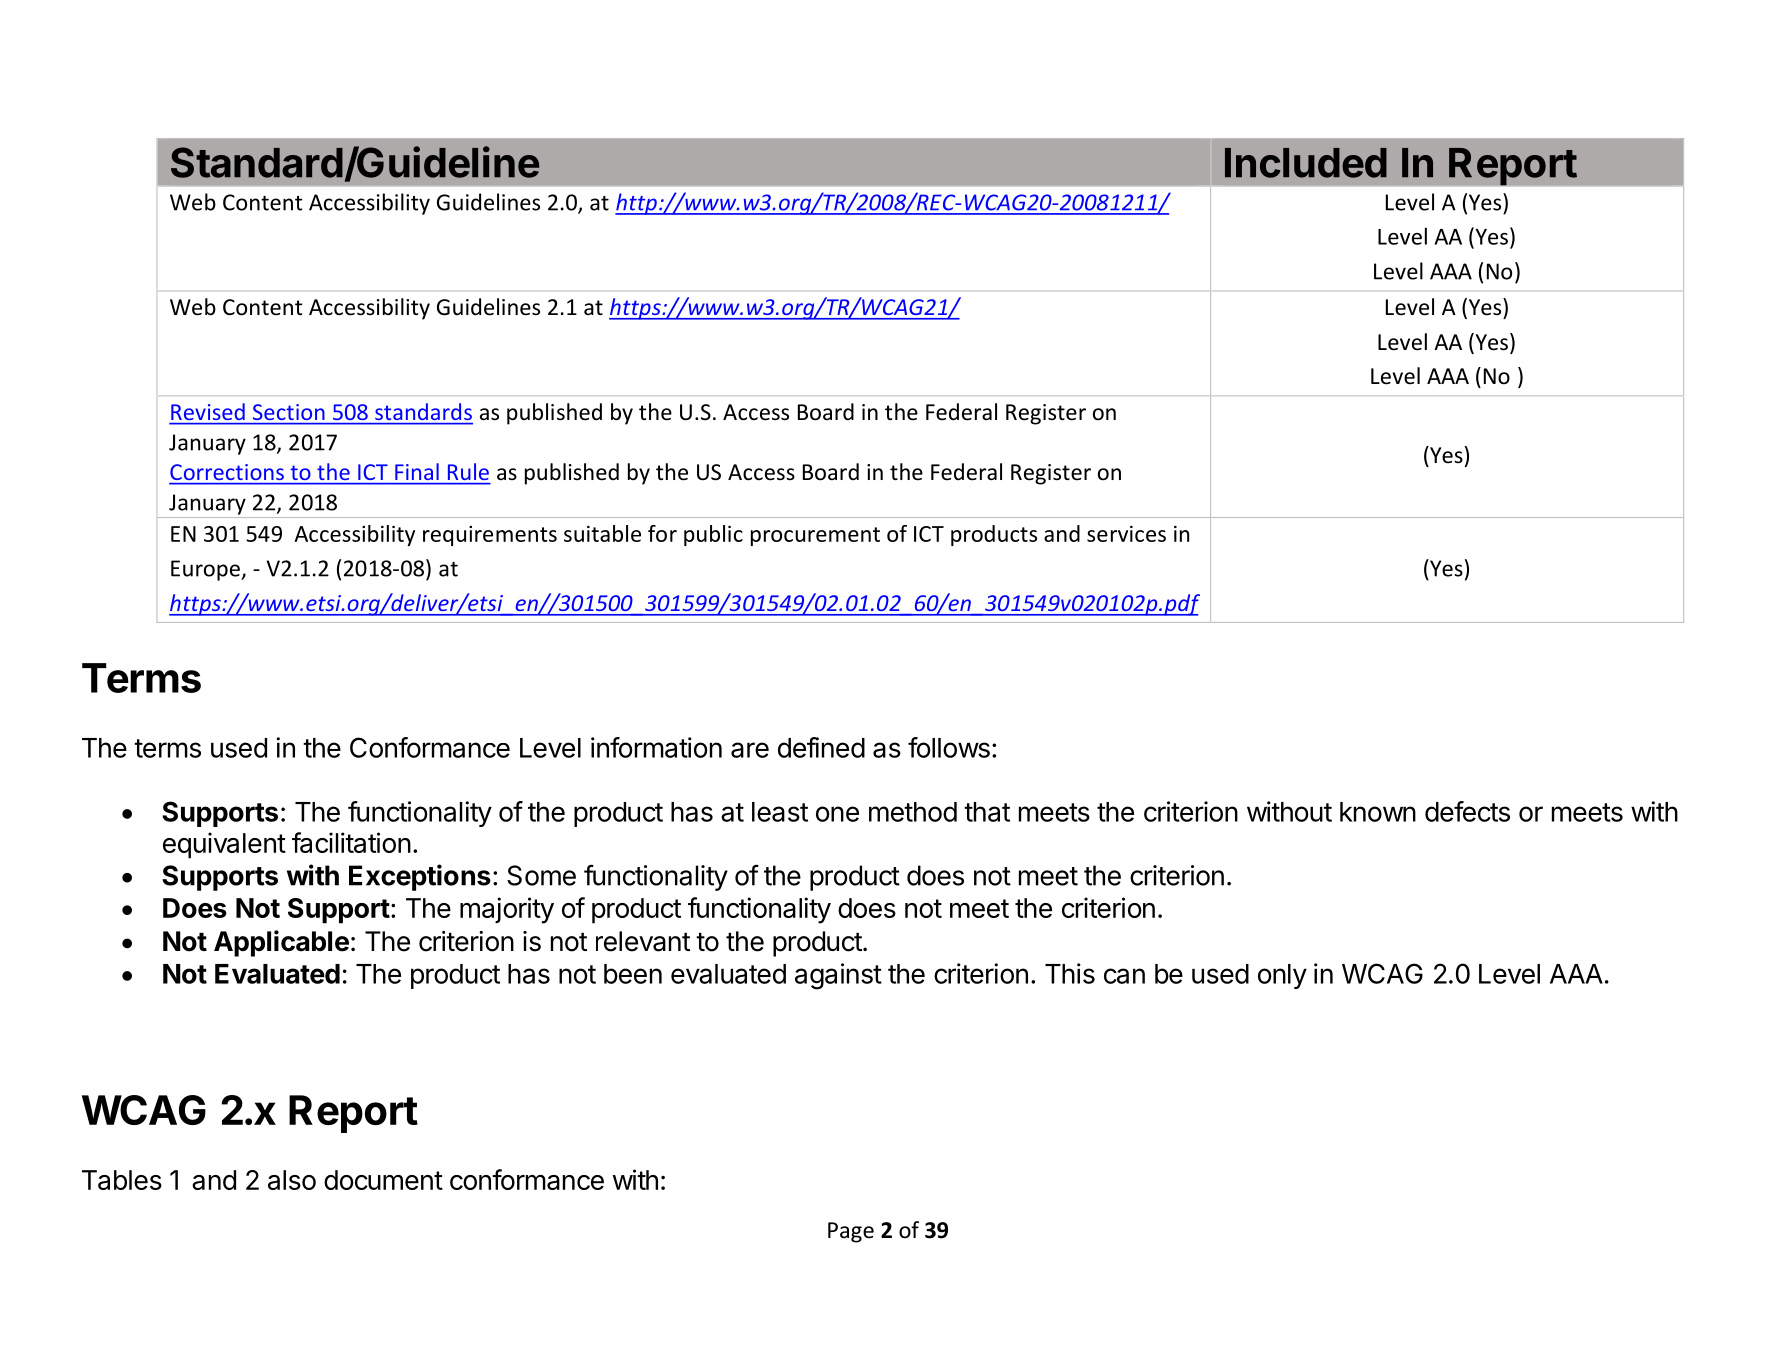 The height and width of the screenshot is (1372, 1775). I want to click on Included, so click(1306, 163).
